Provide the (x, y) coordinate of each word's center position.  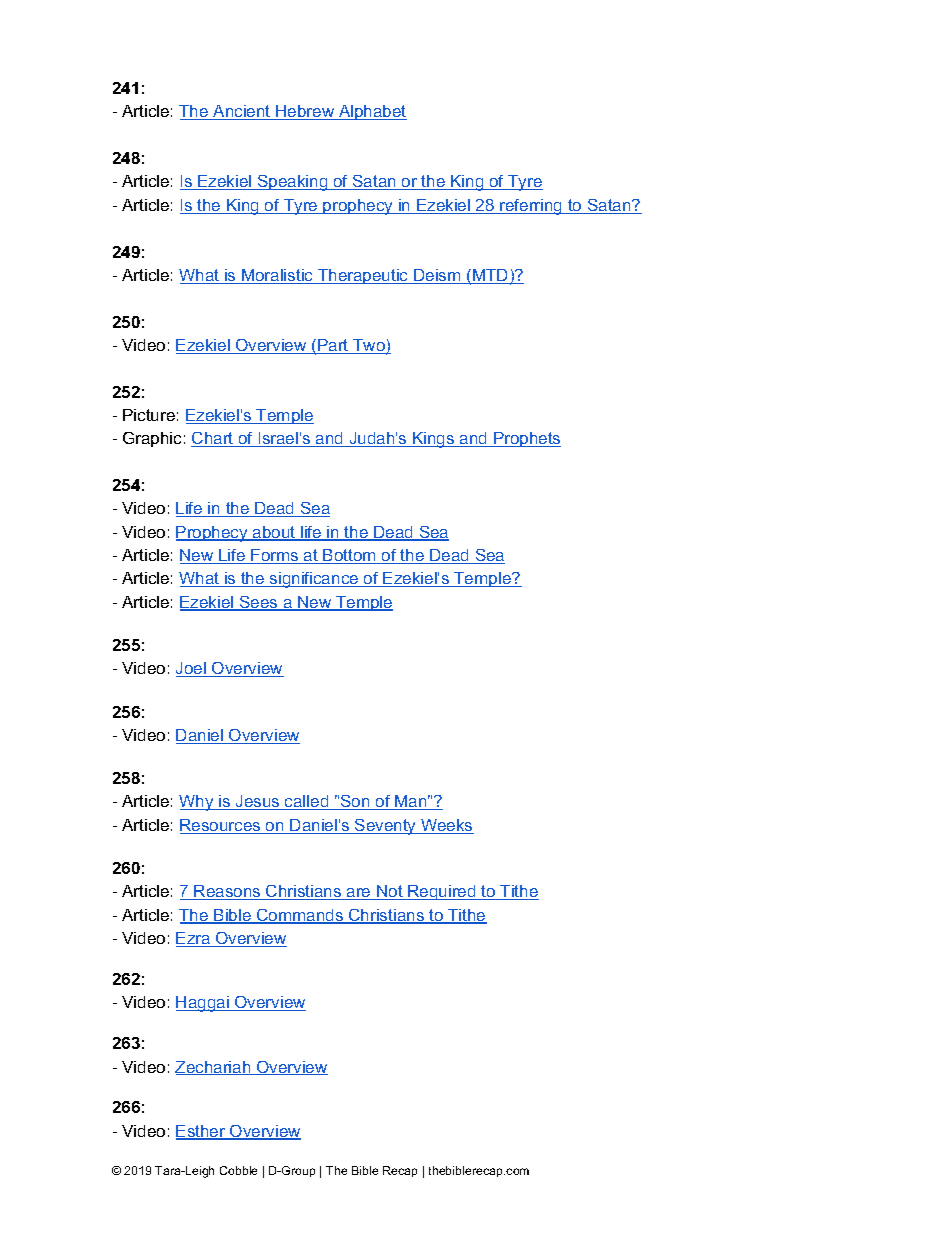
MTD (491, 276)
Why (197, 803)
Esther (202, 1132)
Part (333, 346)
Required (442, 892)
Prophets (526, 439)
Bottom (350, 556)
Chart (213, 439)
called (307, 802)
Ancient (242, 112)
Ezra (194, 939)
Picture (149, 415)
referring (531, 207)
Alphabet (372, 112)
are (359, 894)
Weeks (446, 826)
